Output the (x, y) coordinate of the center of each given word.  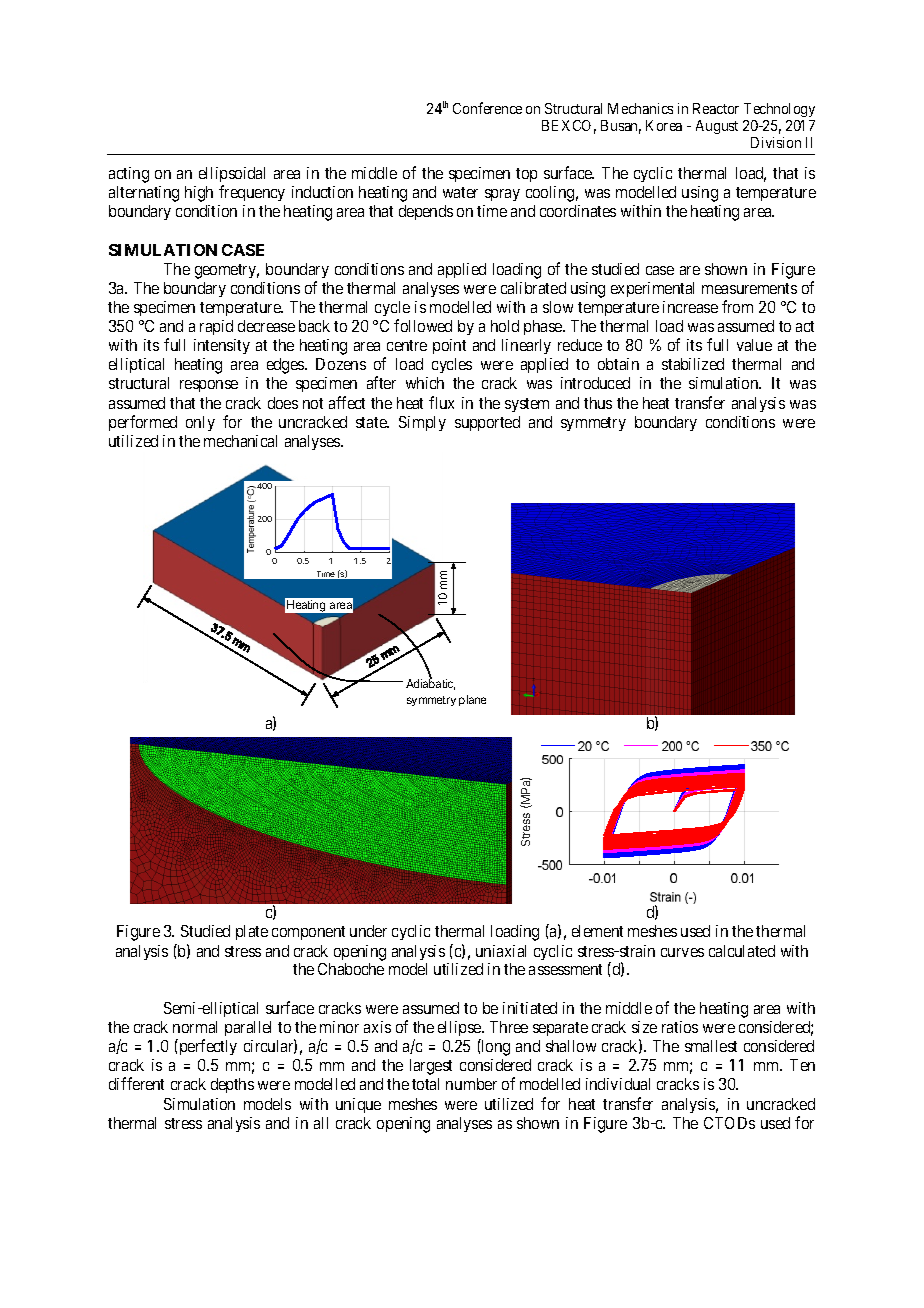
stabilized (693, 364)
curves (682, 952)
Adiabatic (430, 683)
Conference (487, 108)
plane (472, 700)
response (209, 386)
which (425, 383)
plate (252, 932)
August (717, 127)
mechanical (240, 441)
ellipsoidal (232, 176)
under (368, 931)
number (471, 1084)
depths (232, 1085)
